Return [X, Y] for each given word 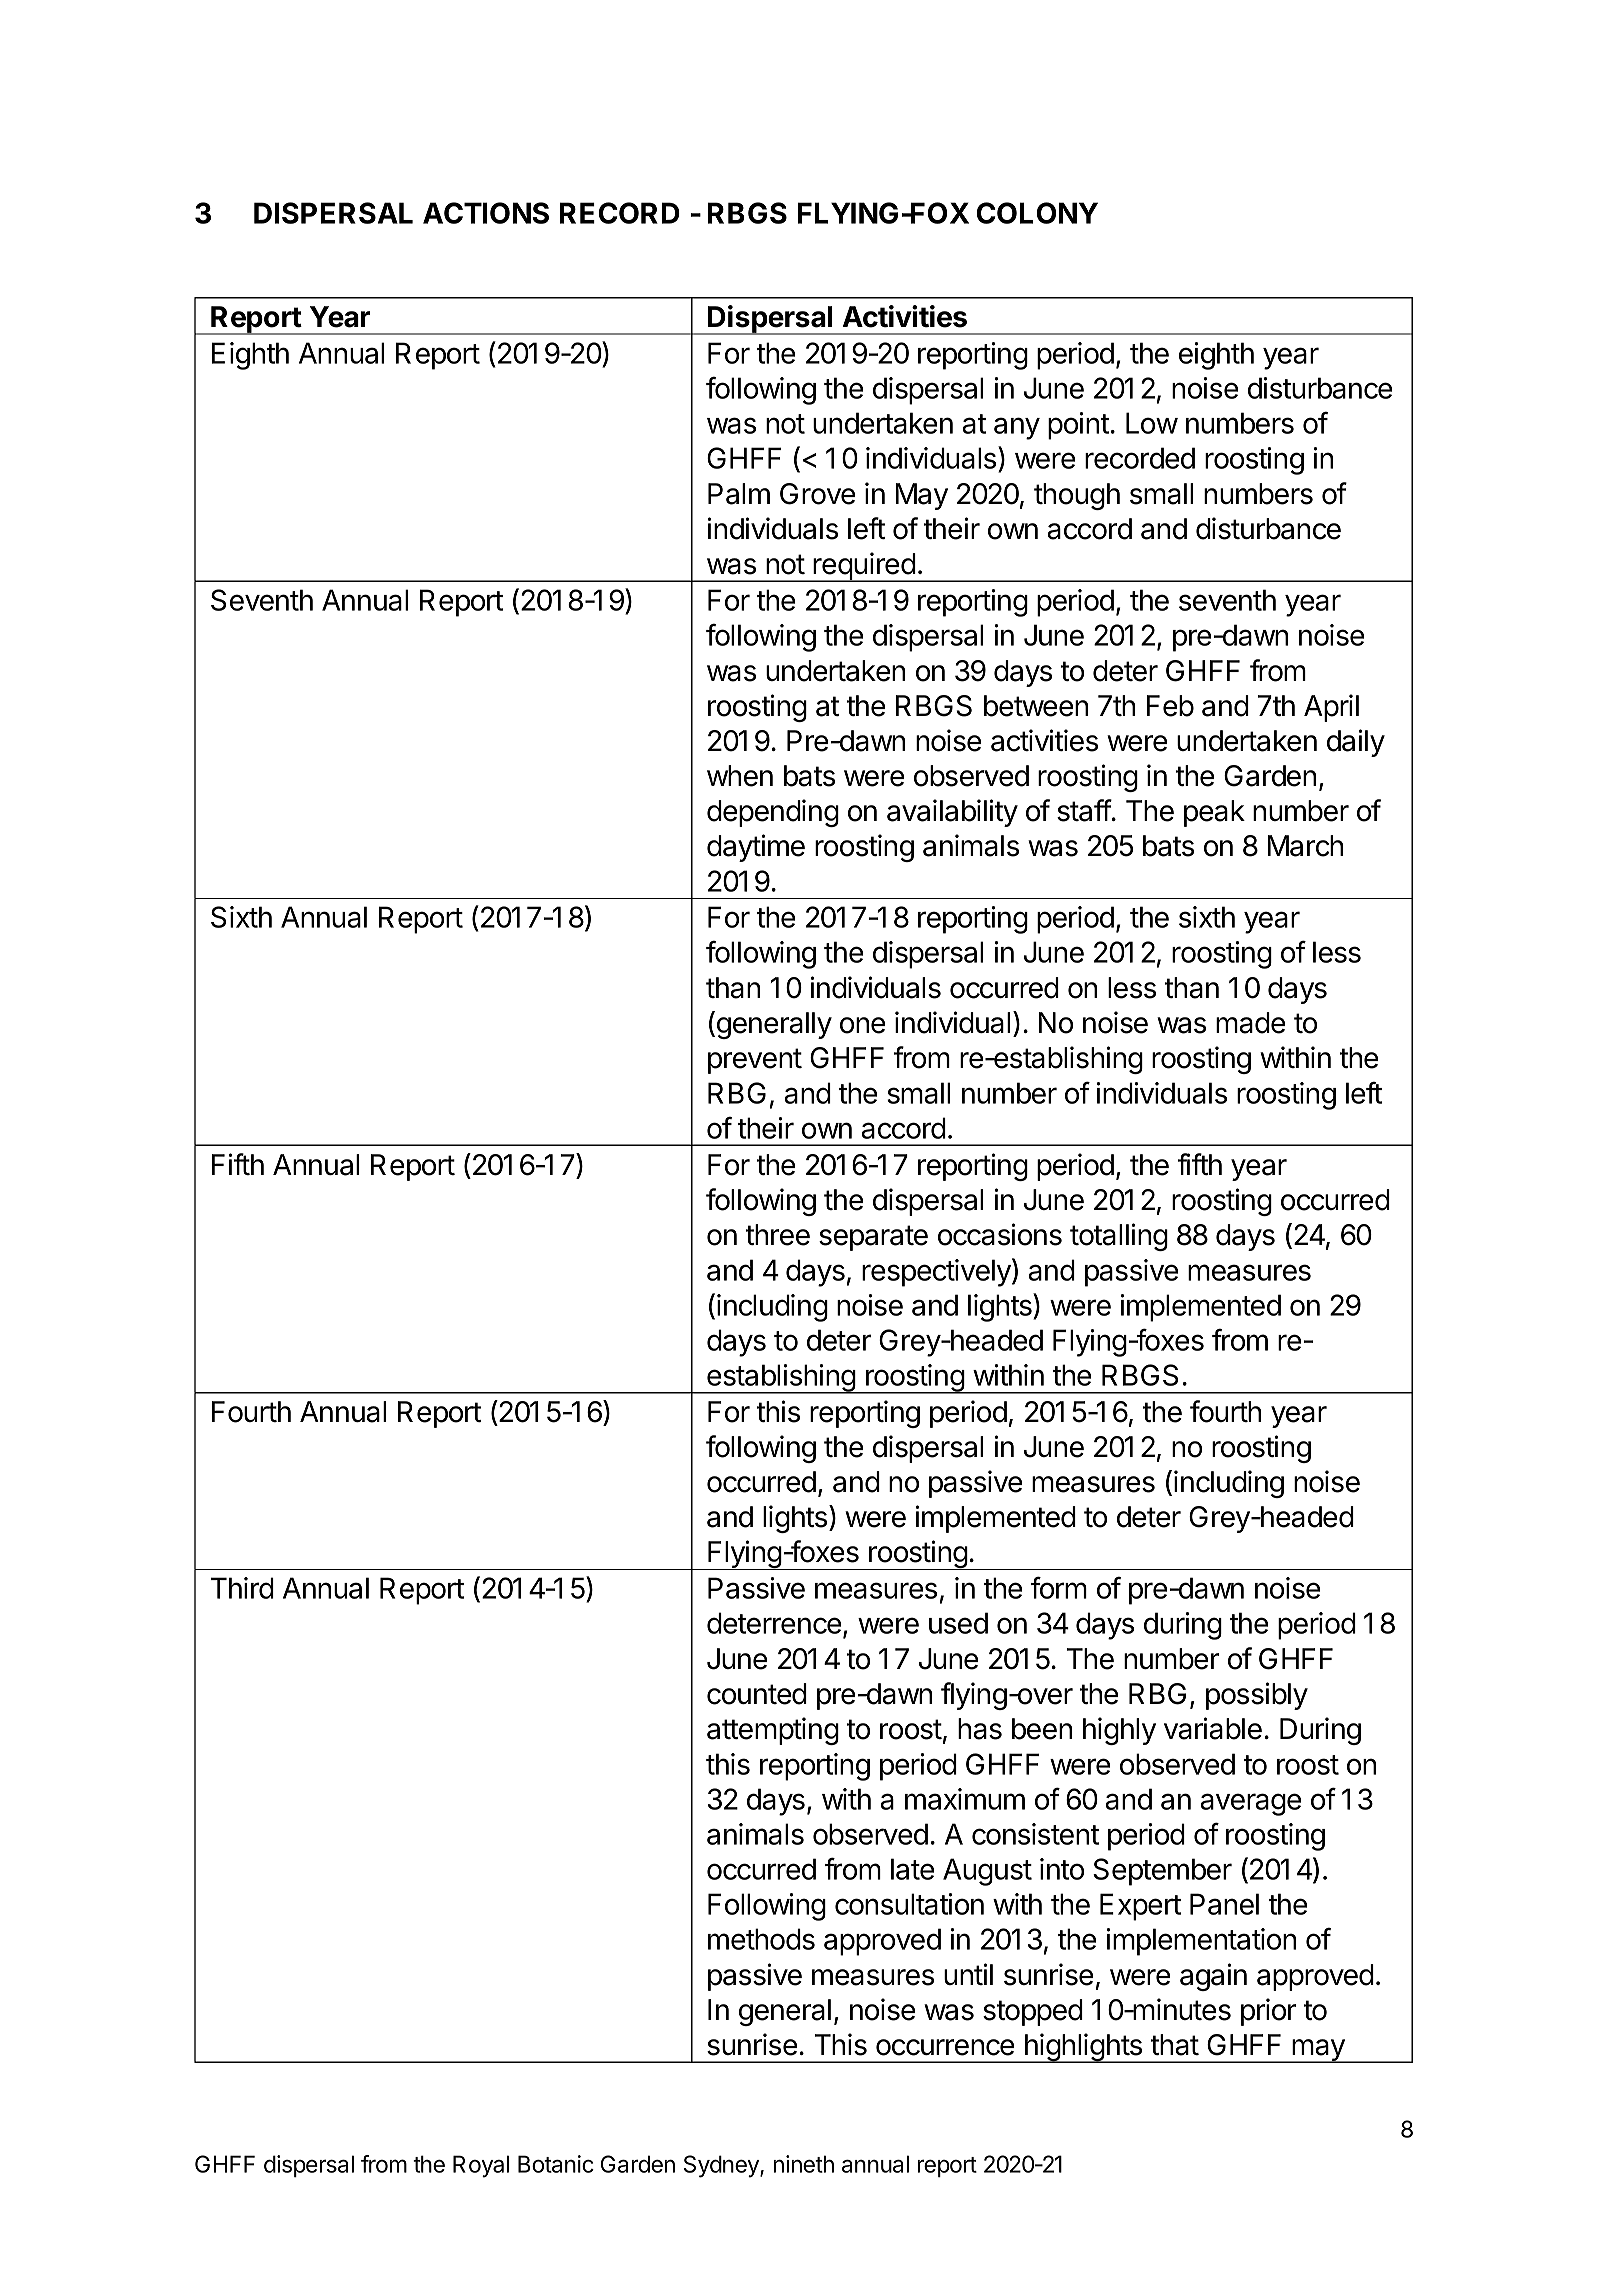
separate [873, 1238]
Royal [481, 2166]
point [1079, 426]
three [777, 1235]
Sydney [722, 2166]
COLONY [1037, 213]
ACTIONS [486, 213]
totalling [1119, 1237]
